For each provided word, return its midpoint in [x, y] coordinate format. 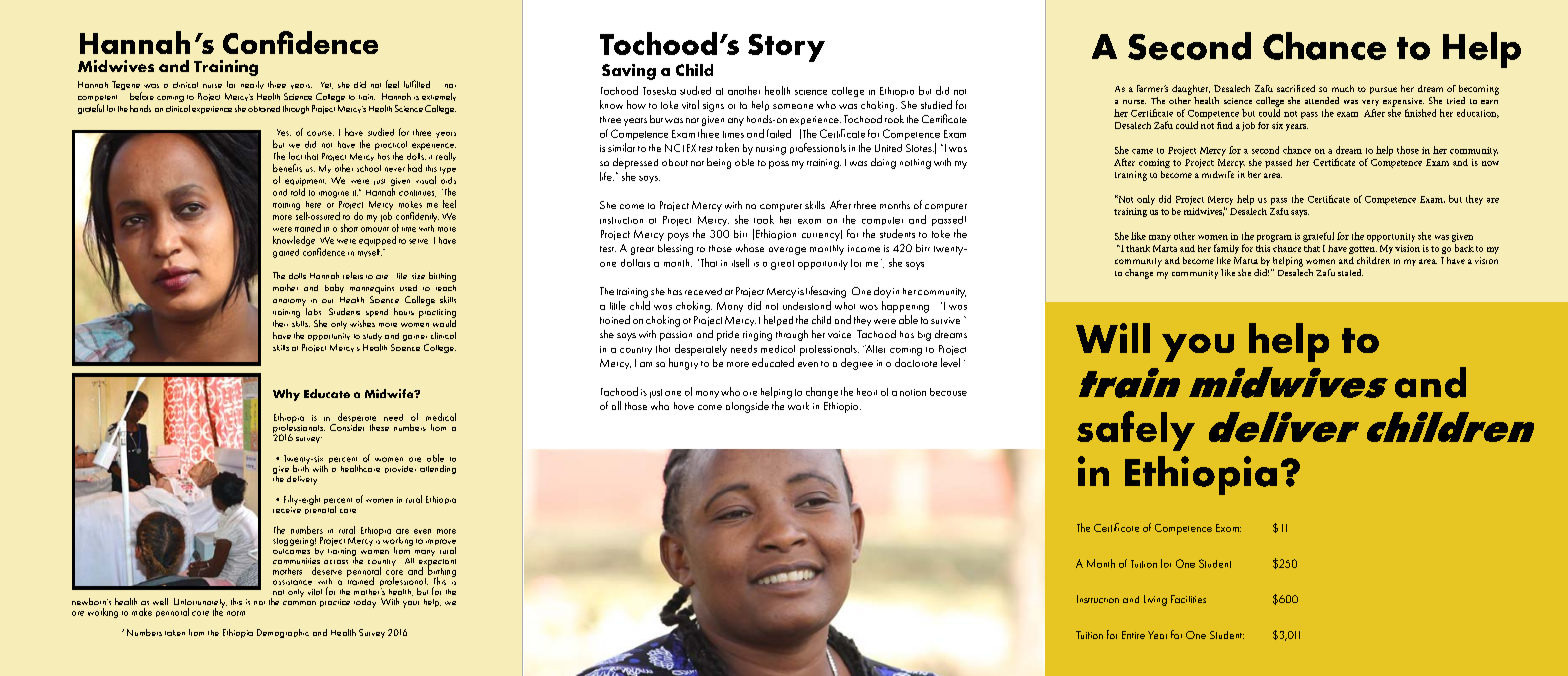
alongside [747, 407]
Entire [1133, 635]
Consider [347, 426]
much [1343, 88]
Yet [327, 85]
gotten [1363, 250]
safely [1136, 431]
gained [286, 253]
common [299, 603]
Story [786, 48]
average [787, 251]
